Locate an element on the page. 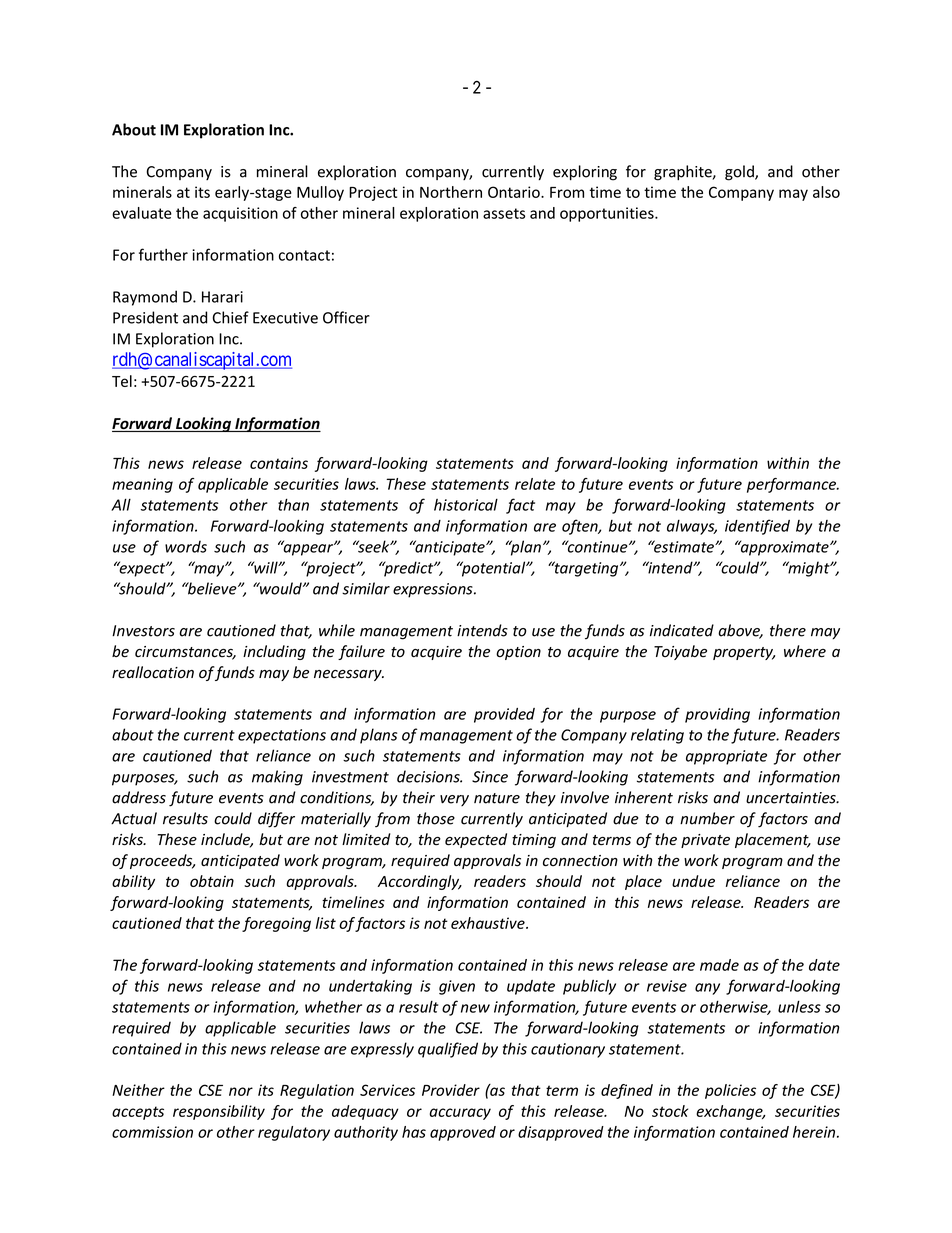 This document has height=1233, width=952. acquisition is located at coordinates (240, 214).
